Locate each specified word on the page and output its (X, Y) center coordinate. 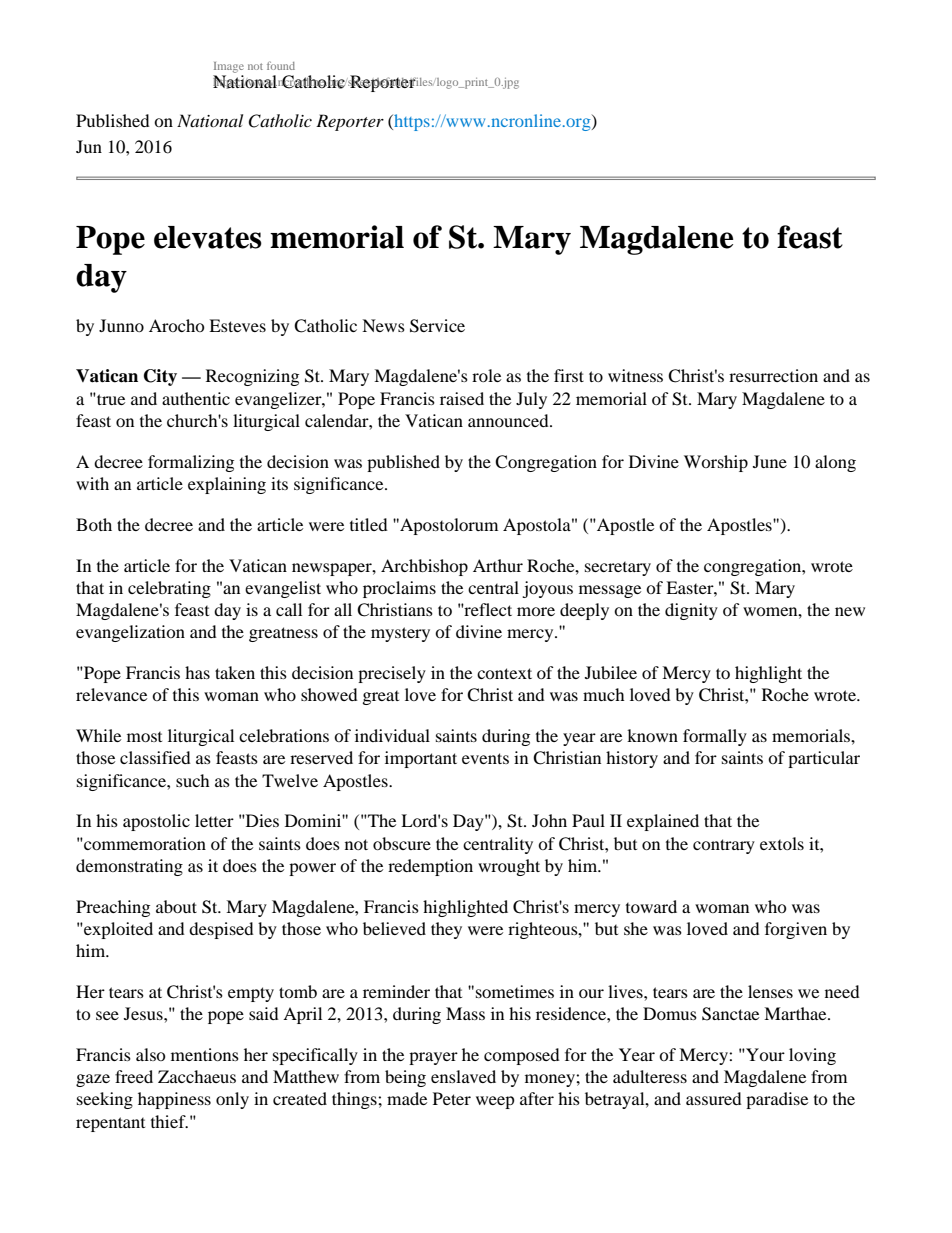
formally (715, 737)
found (281, 65)
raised (462, 398)
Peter (452, 1098)
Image (229, 67)
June (770, 461)
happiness (174, 1100)
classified (155, 757)
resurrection (773, 375)
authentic (196, 398)
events (485, 758)
